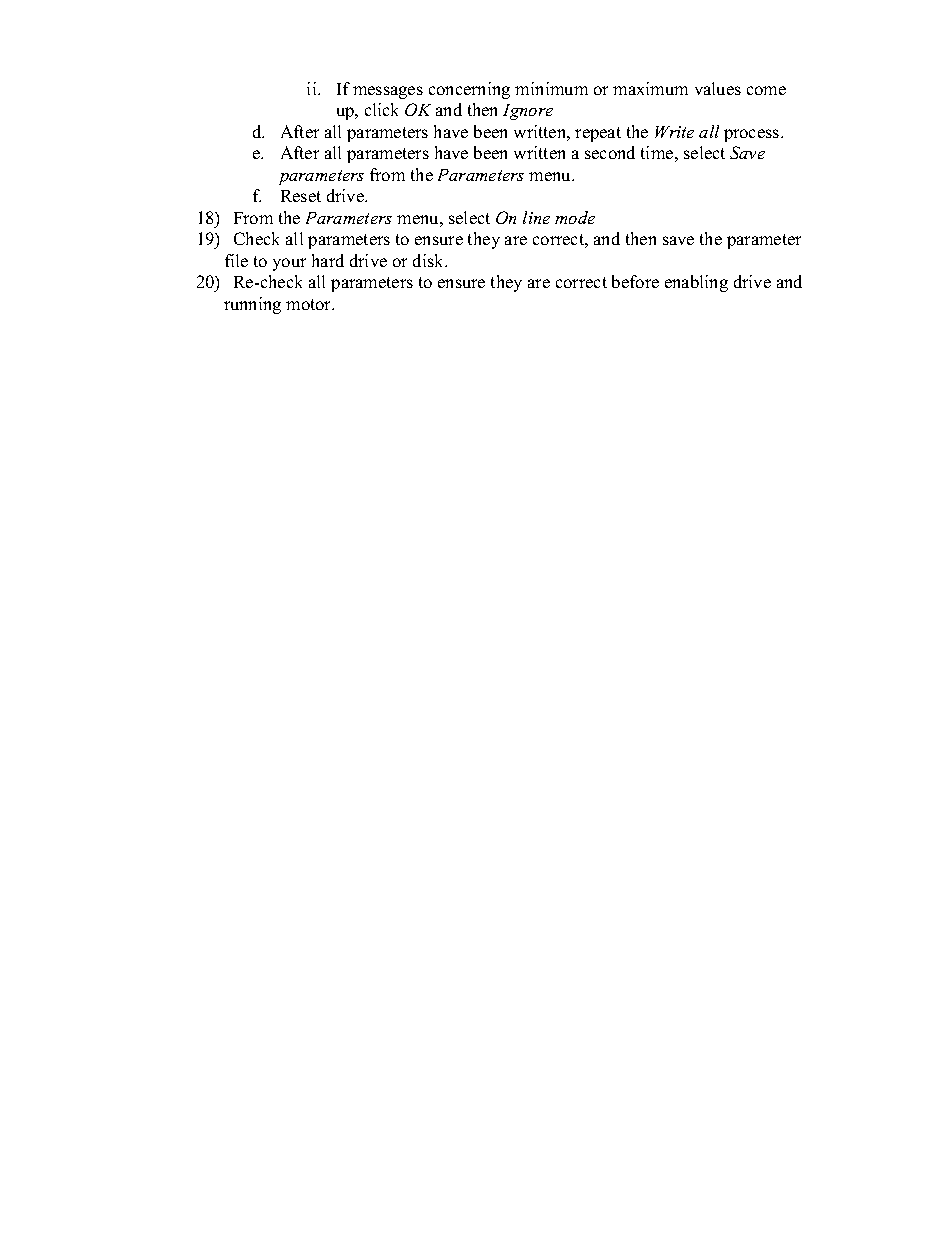  I want to click on line, so click(536, 217).
